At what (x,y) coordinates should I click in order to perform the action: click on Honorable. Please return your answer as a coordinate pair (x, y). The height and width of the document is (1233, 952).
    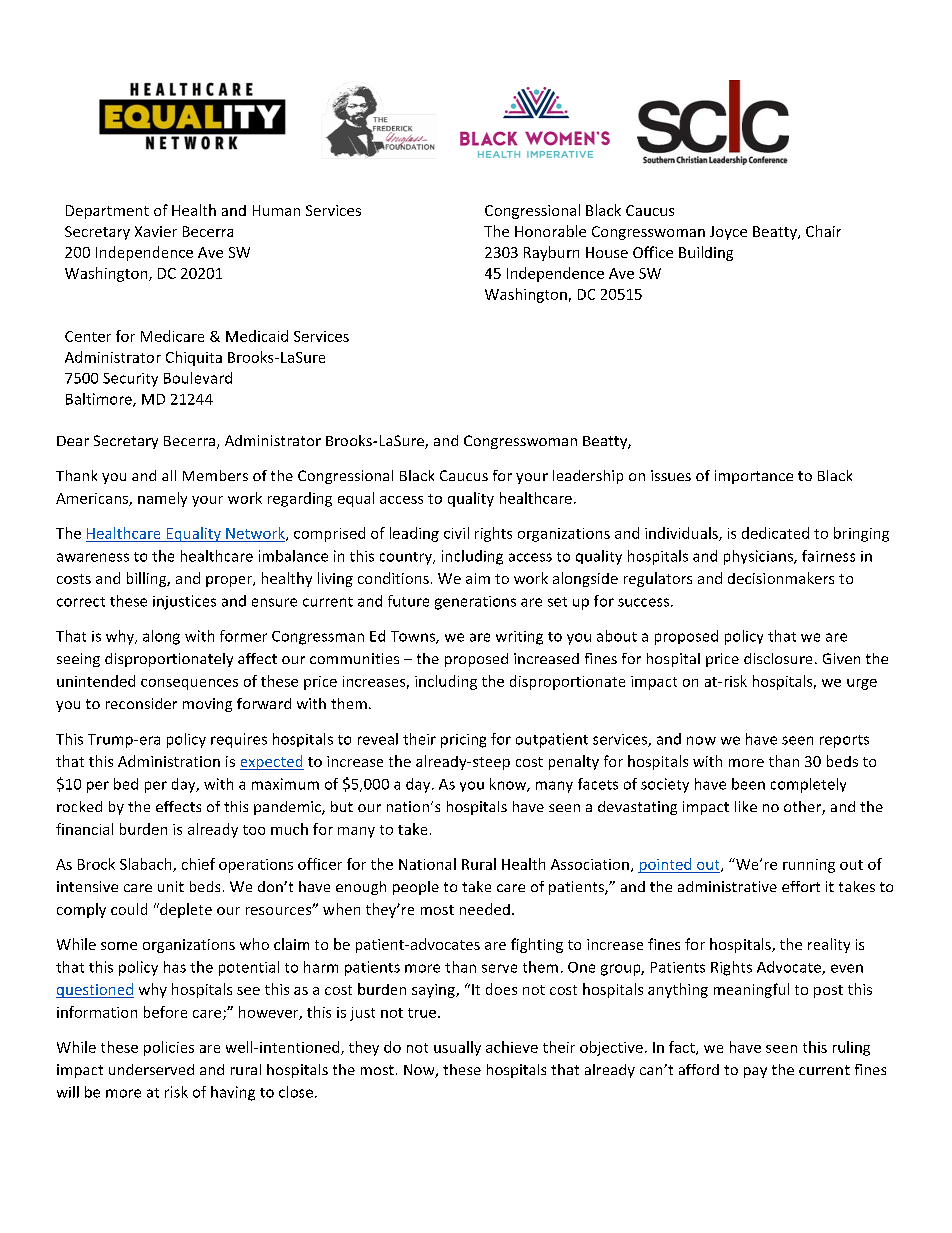
    Looking at the image, I should click on (550, 231).
